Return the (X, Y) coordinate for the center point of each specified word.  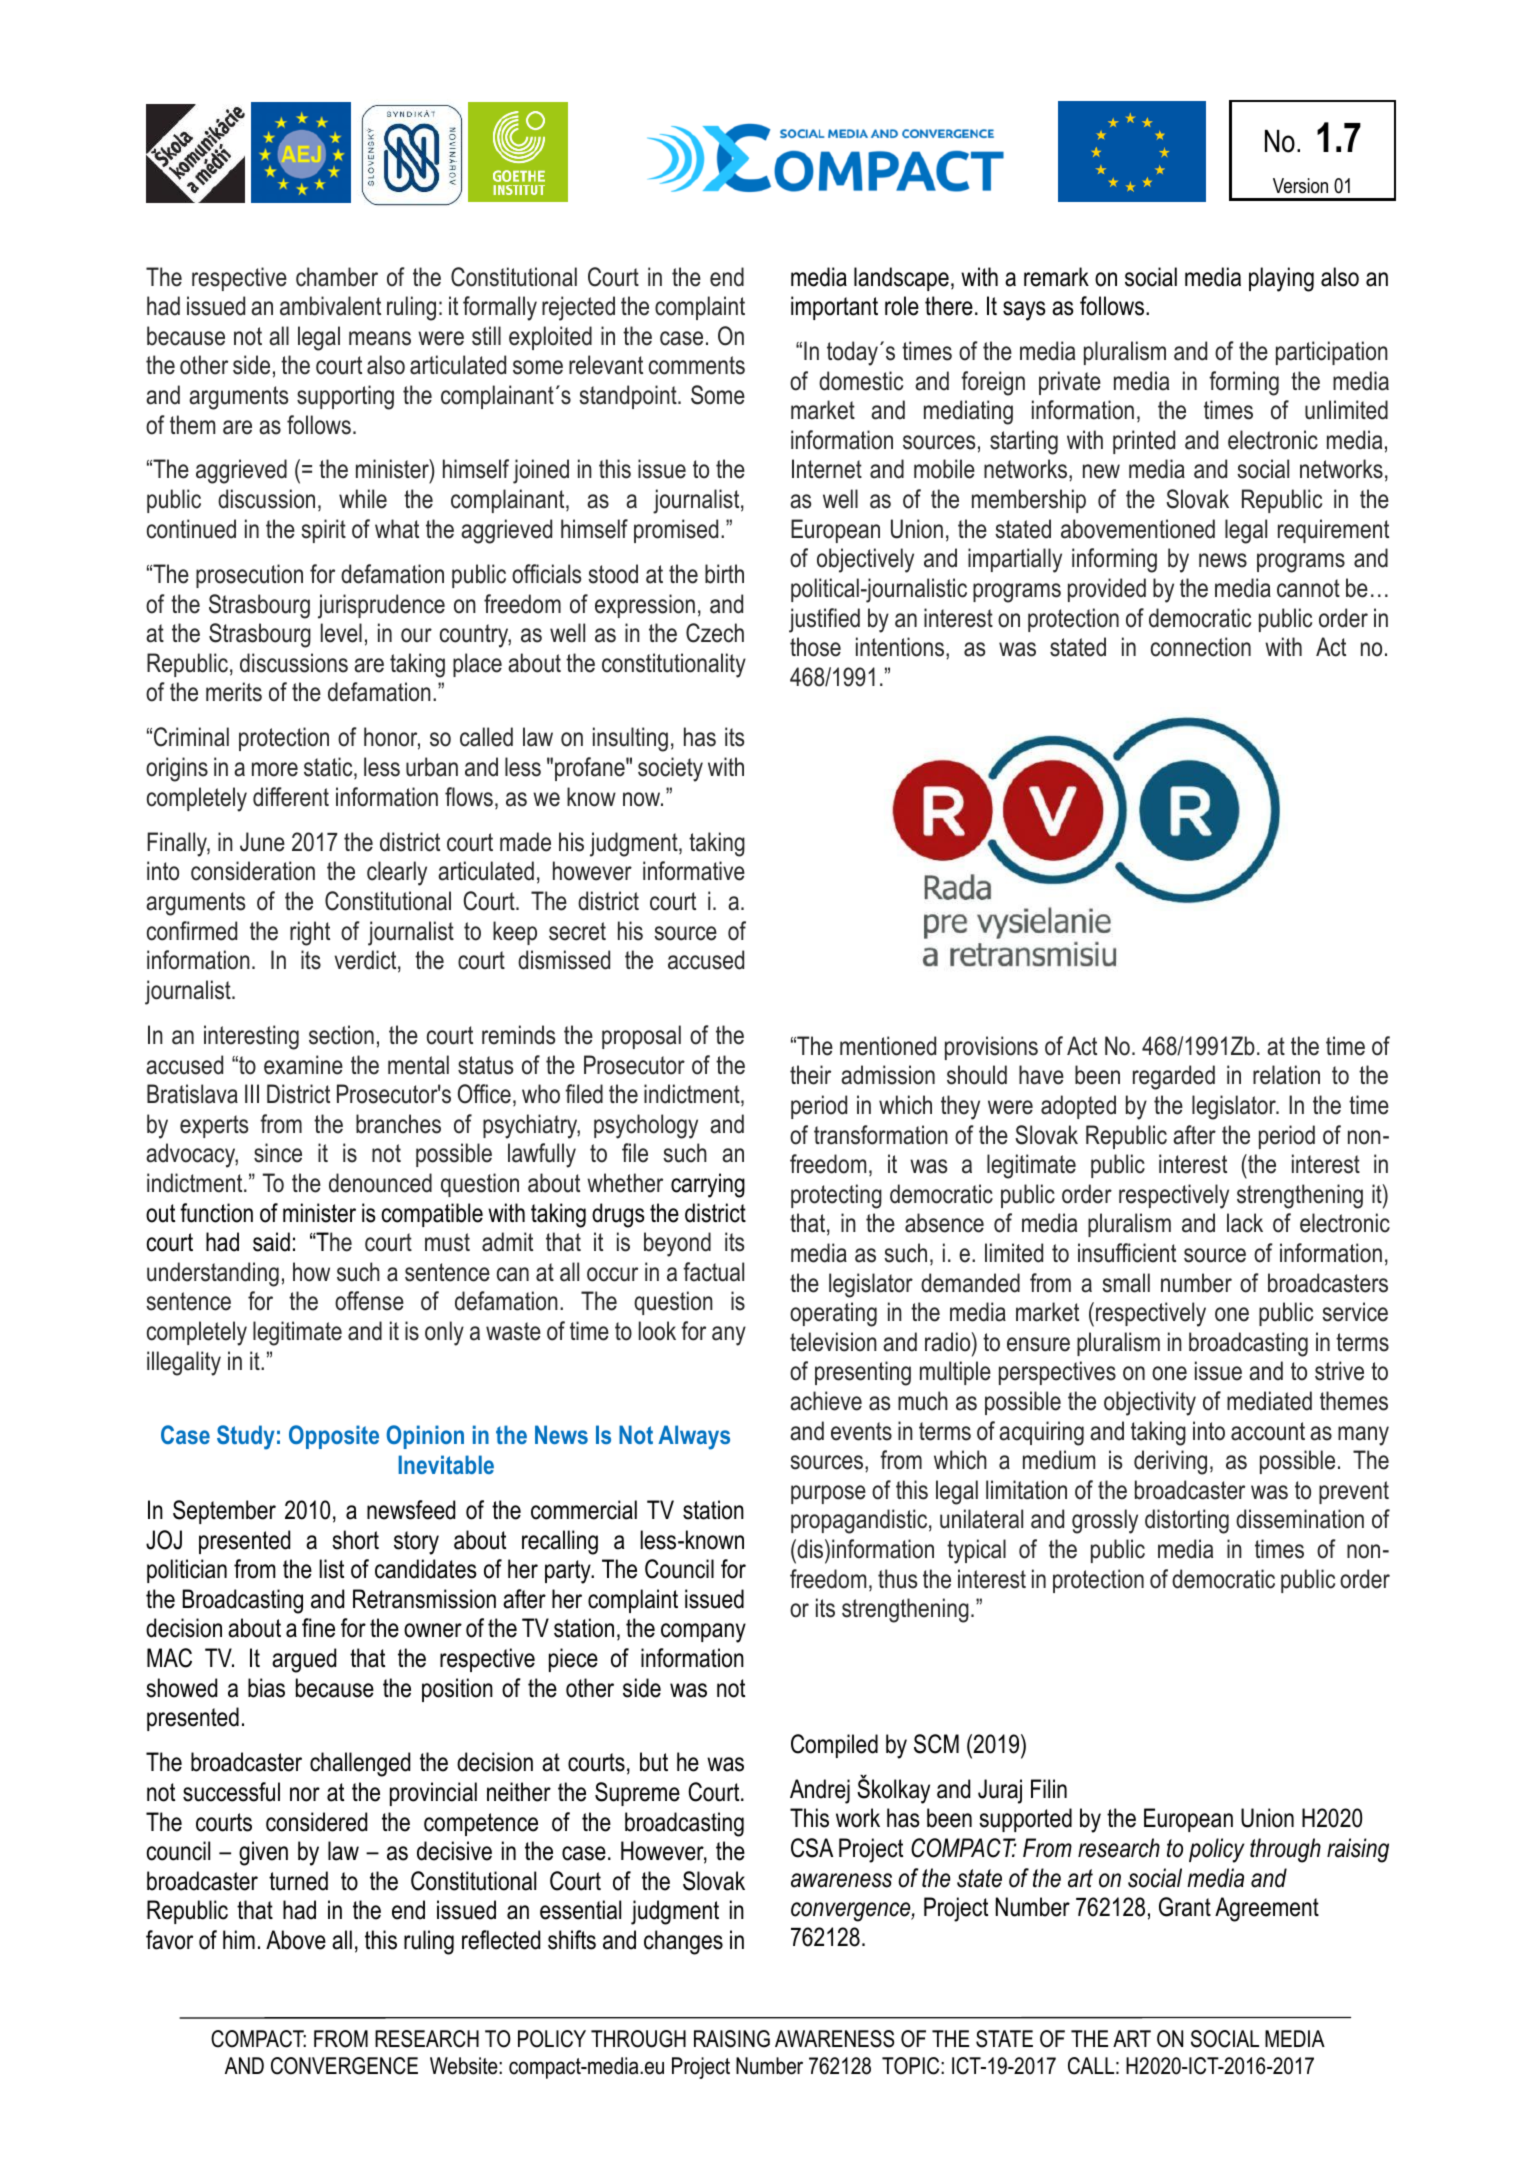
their (810, 1075)
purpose (828, 1494)
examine (303, 1065)
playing (1281, 279)
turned (298, 1881)
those (815, 647)
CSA (812, 1848)
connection (1201, 647)
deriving (1170, 1462)
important (834, 308)
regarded (1174, 1077)
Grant (1185, 1907)
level (341, 633)
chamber (337, 277)
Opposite (334, 1437)
